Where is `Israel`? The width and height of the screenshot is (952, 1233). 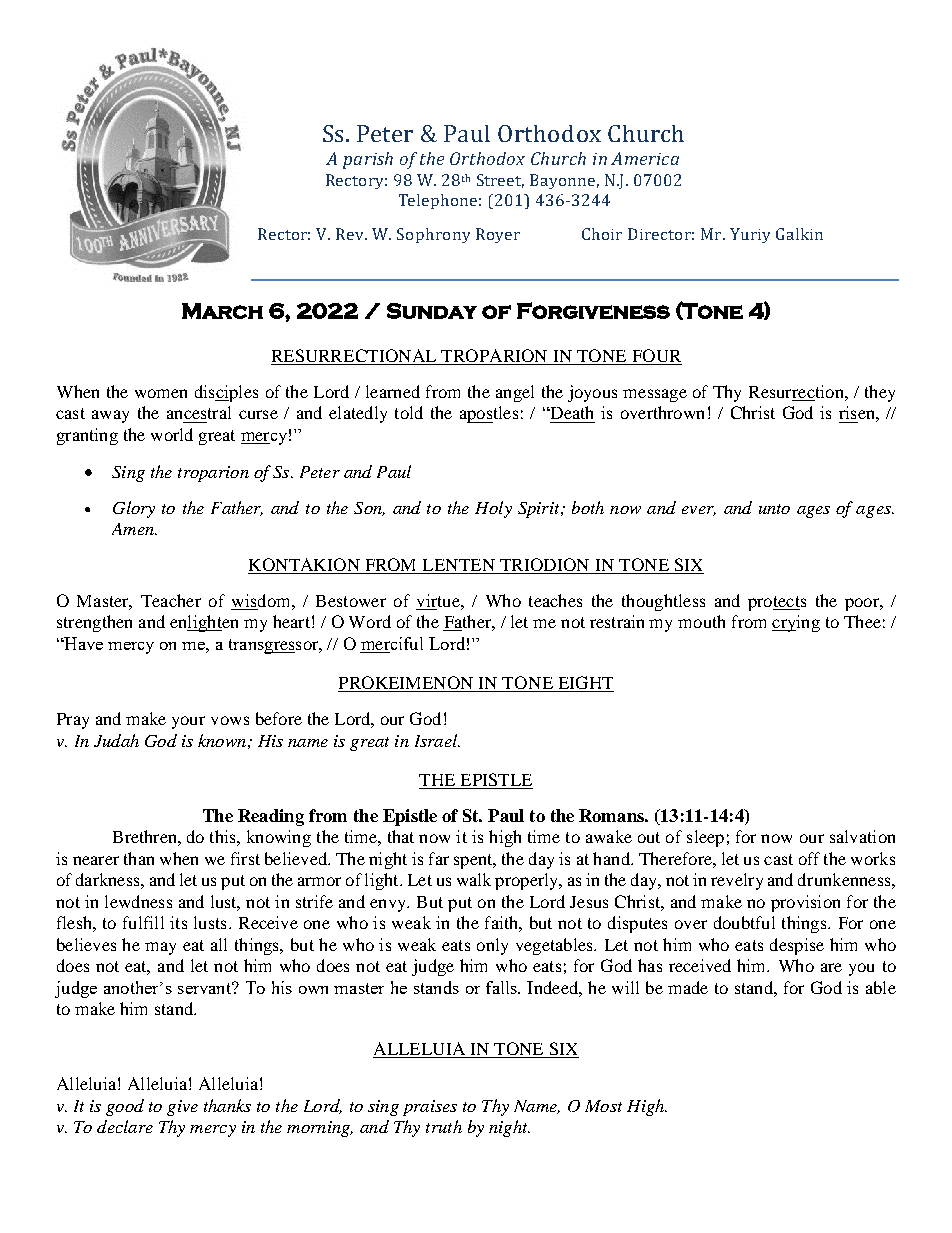
Israel is located at coordinates (437, 740).
